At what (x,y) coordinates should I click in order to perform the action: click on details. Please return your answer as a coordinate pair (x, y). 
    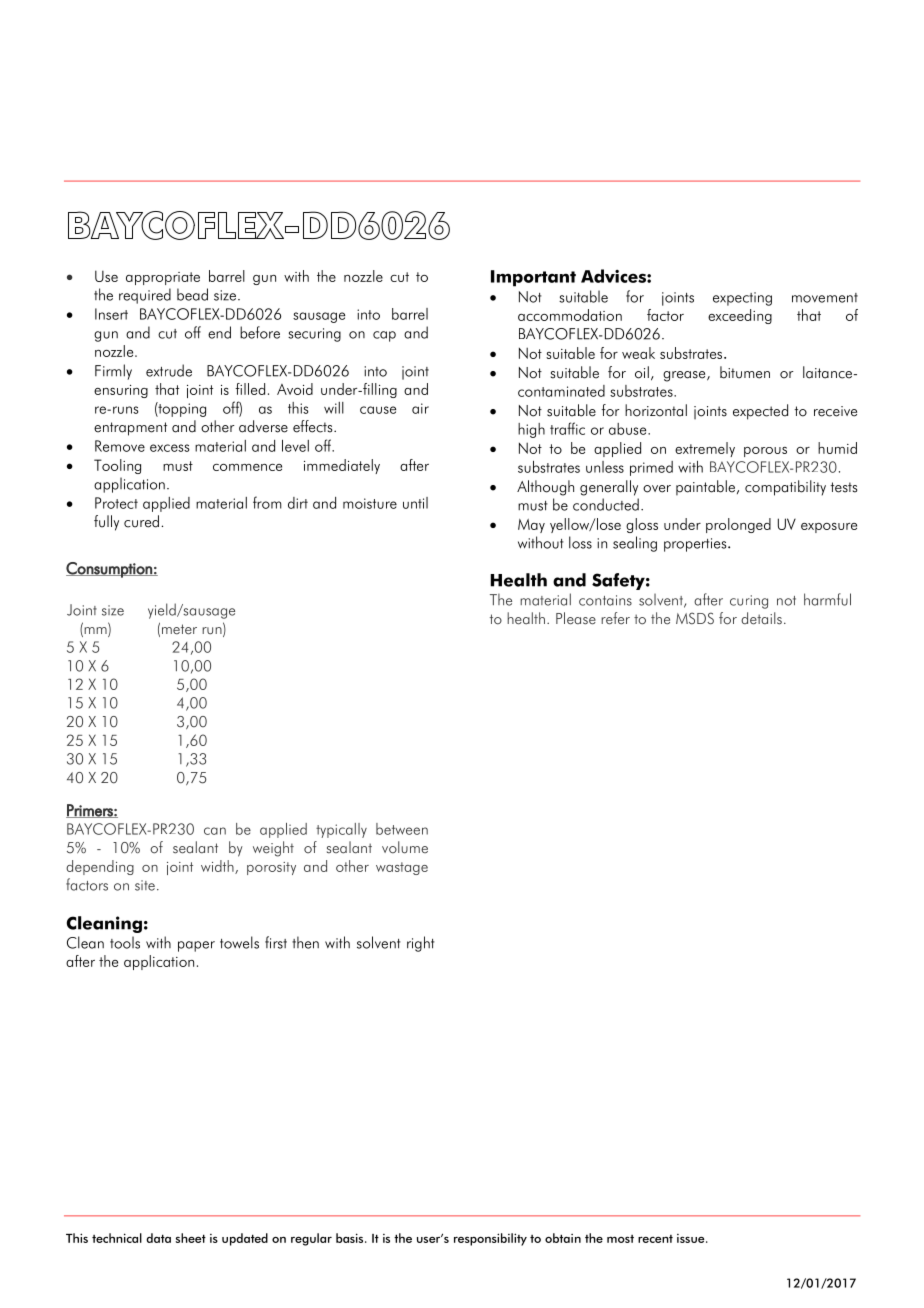
    Looking at the image, I should click on (761, 618).
